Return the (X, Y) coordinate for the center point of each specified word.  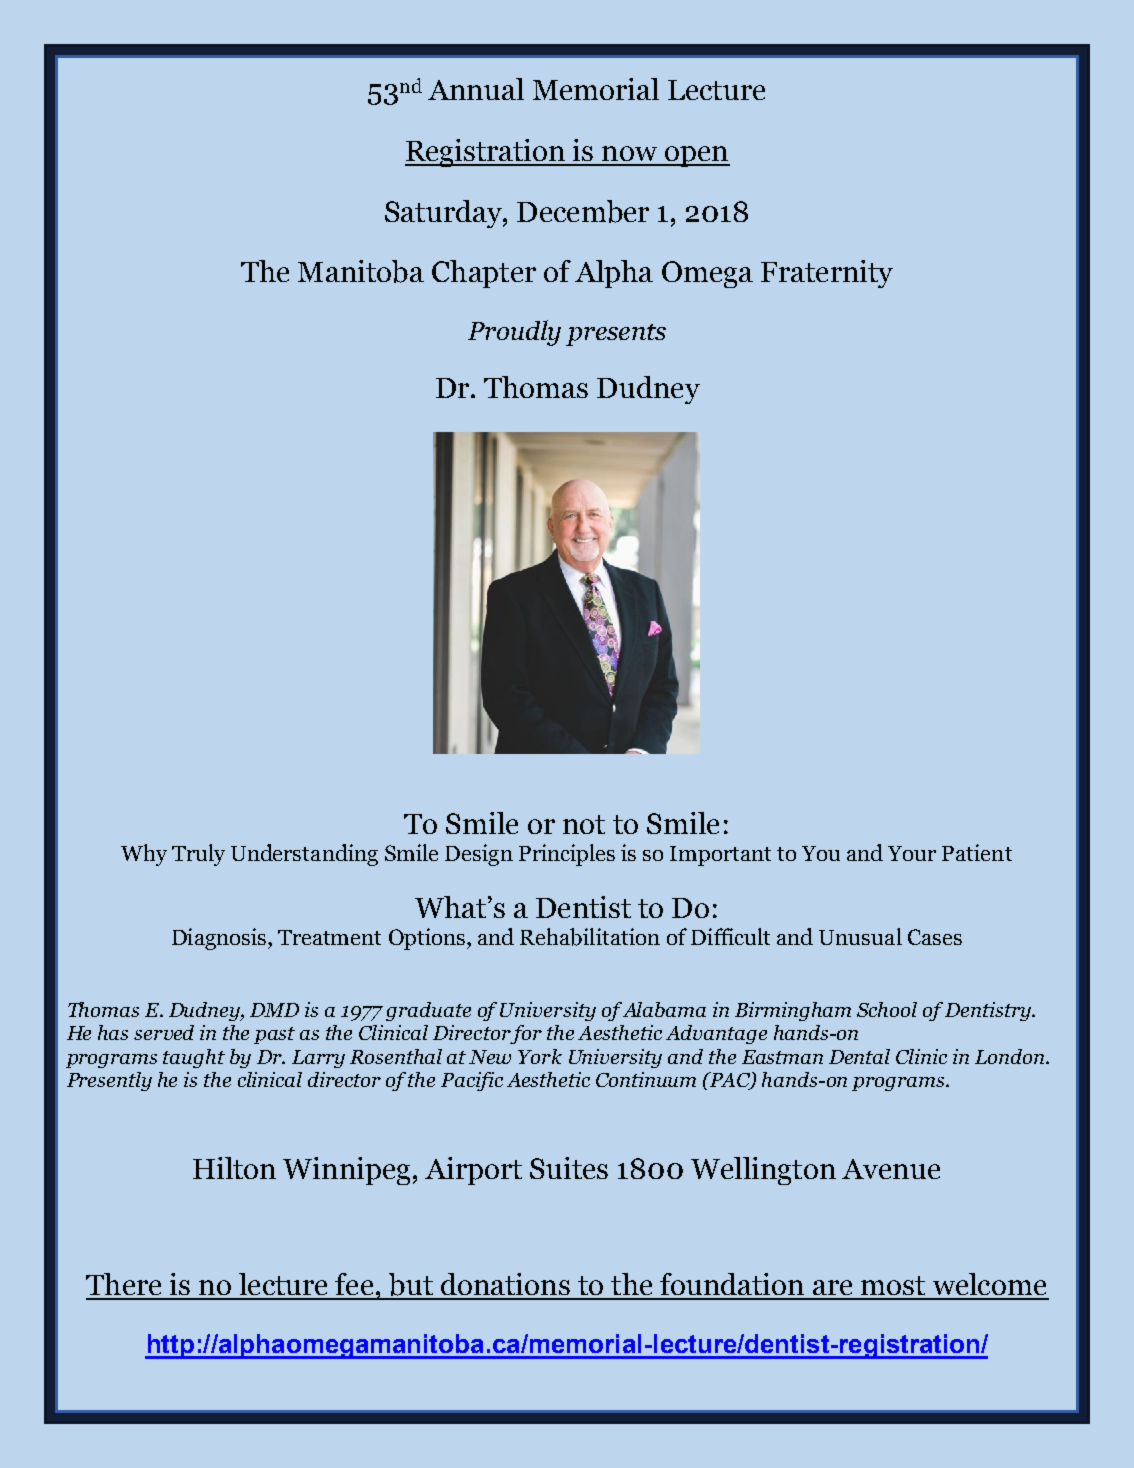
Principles (567, 855)
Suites (569, 1168)
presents (616, 335)
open (696, 156)
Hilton (234, 1168)
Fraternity (827, 274)
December (583, 211)
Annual (476, 89)
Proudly (514, 333)
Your (912, 853)
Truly (198, 855)
